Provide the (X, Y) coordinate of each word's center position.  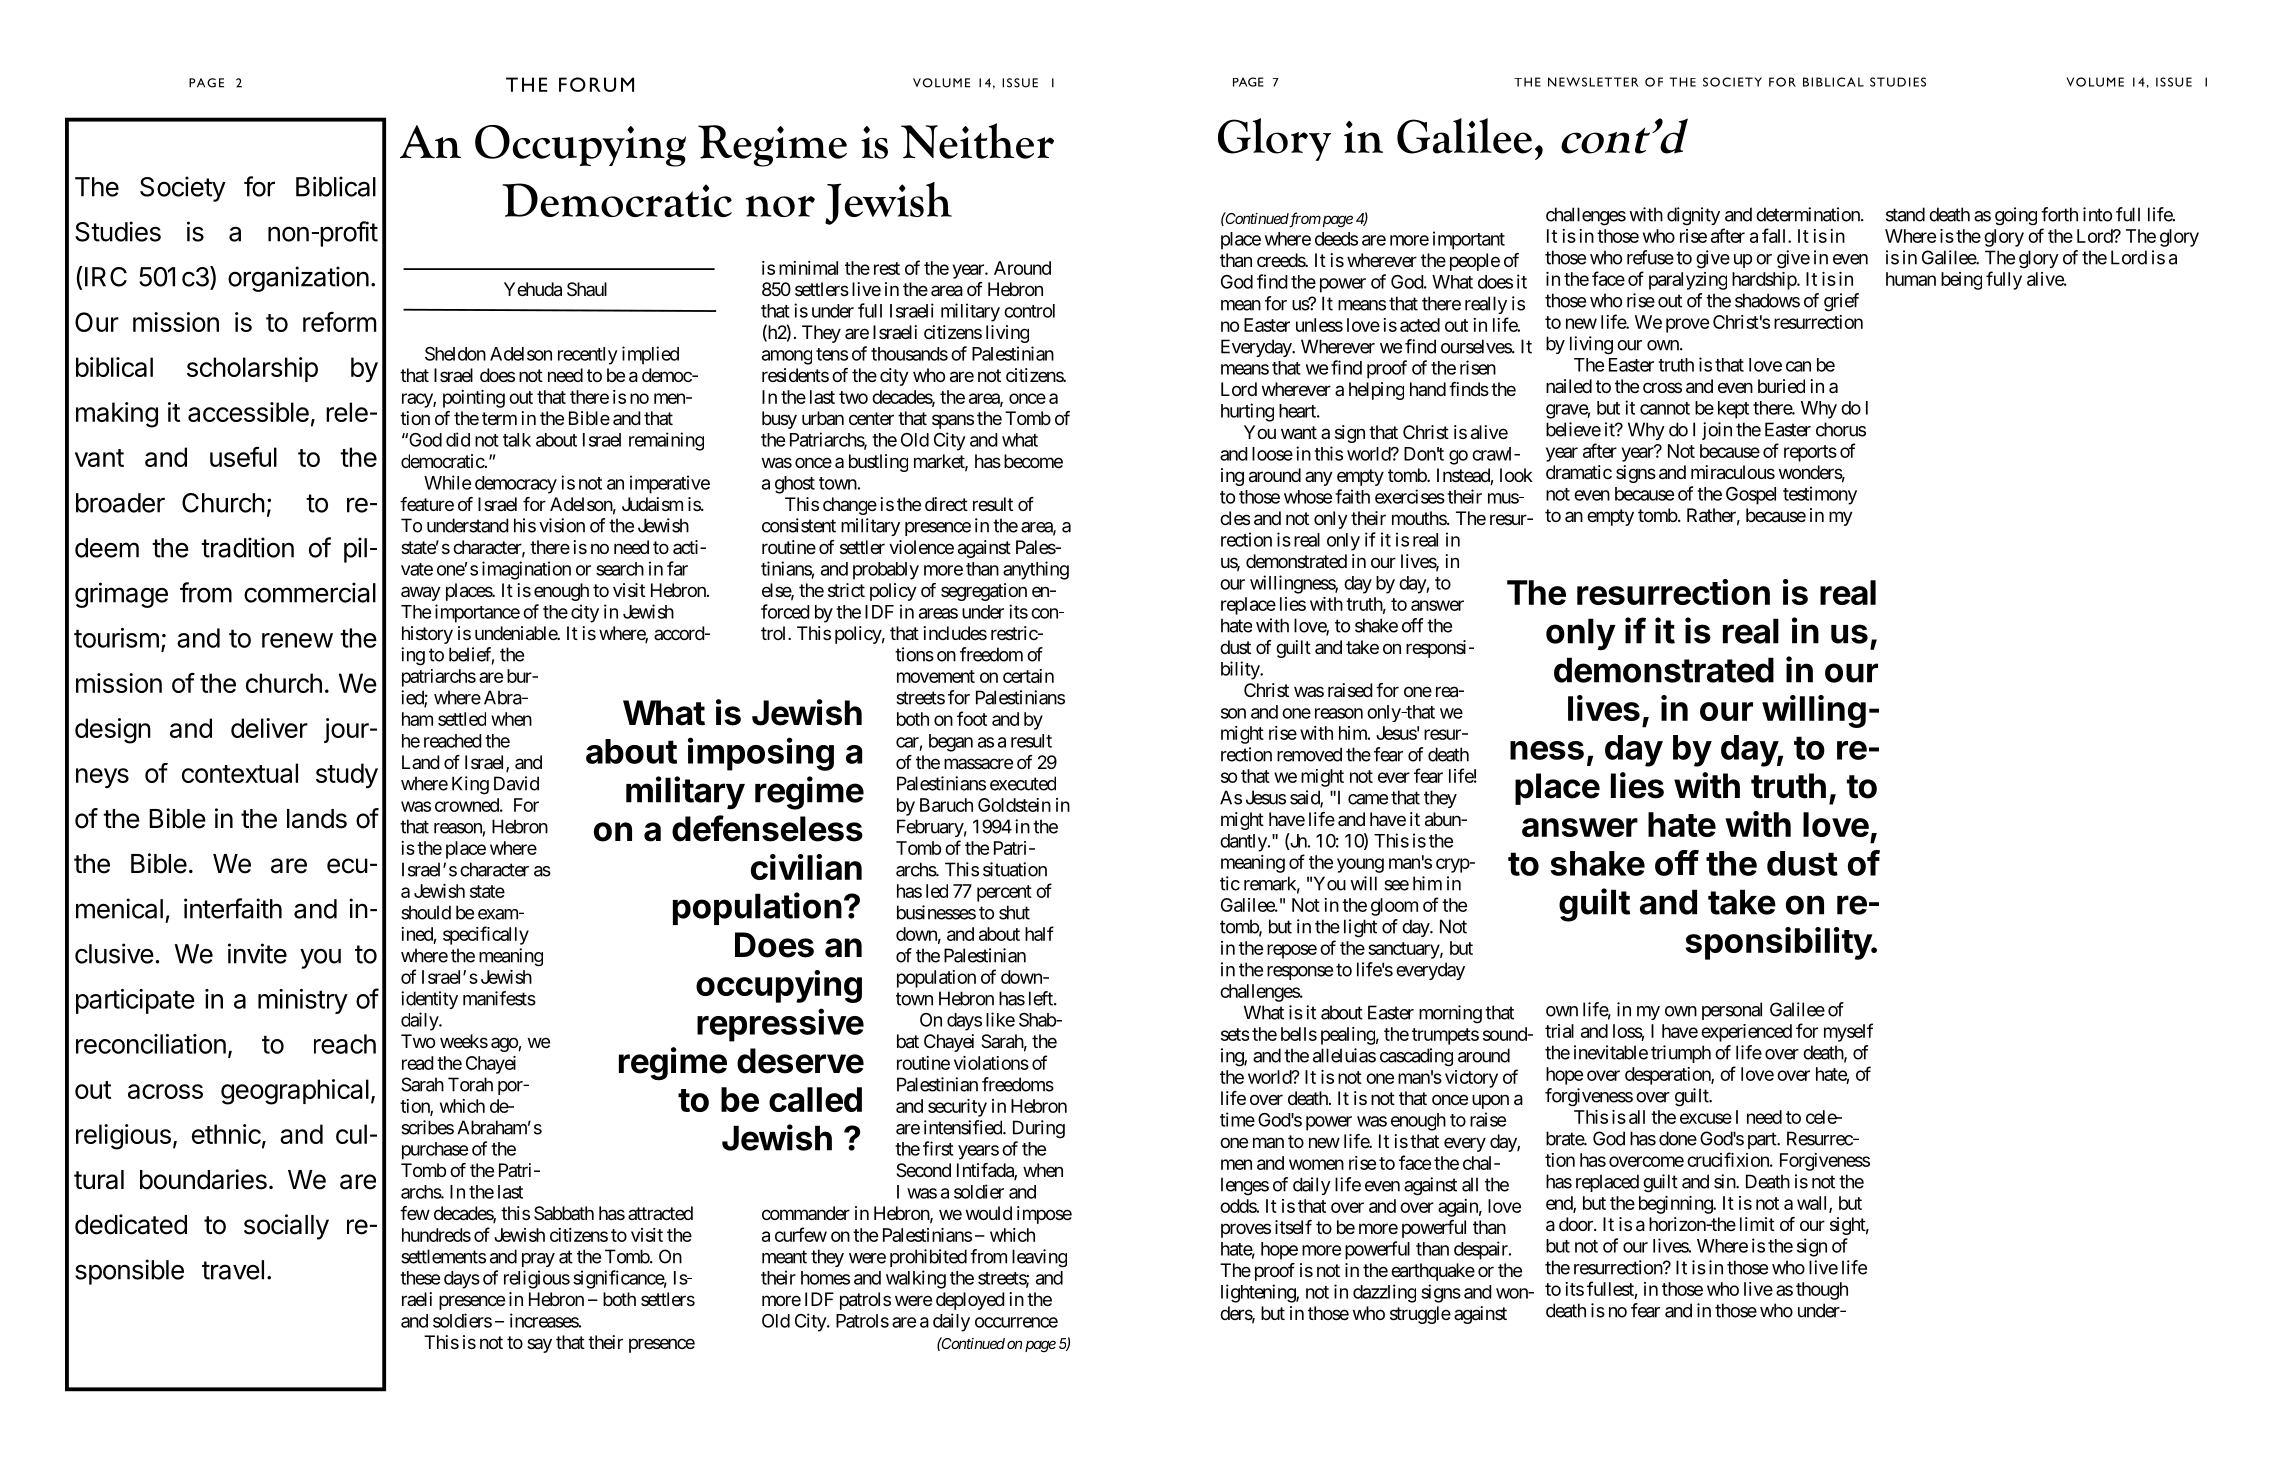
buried (1781, 386)
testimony (1820, 495)
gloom (1394, 907)
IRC (106, 277)
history (427, 635)
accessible (248, 412)
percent (1004, 893)
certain (1028, 676)
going (2016, 216)
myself (1848, 1032)
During (1039, 1129)
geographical (295, 1092)
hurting (1247, 412)
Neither (977, 141)
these (420, 1278)
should (426, 912)
